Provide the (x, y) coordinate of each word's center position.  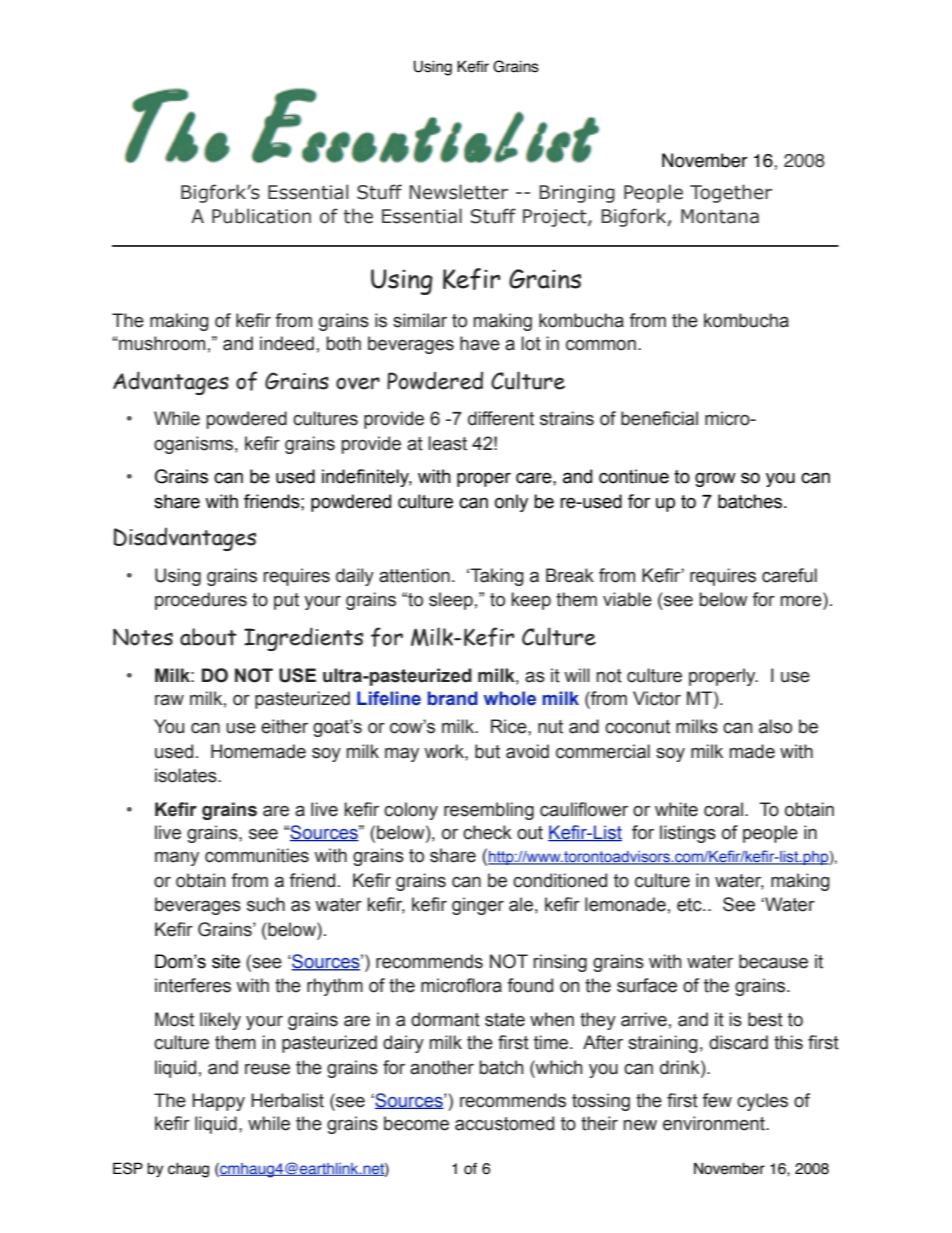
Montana (720, 216)
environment (715, 1123)
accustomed (504, 1123)
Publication (261, 216)
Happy (218, 1102)
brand (453, 698)
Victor (657, 698)
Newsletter (458, 192)
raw (169, 700)
